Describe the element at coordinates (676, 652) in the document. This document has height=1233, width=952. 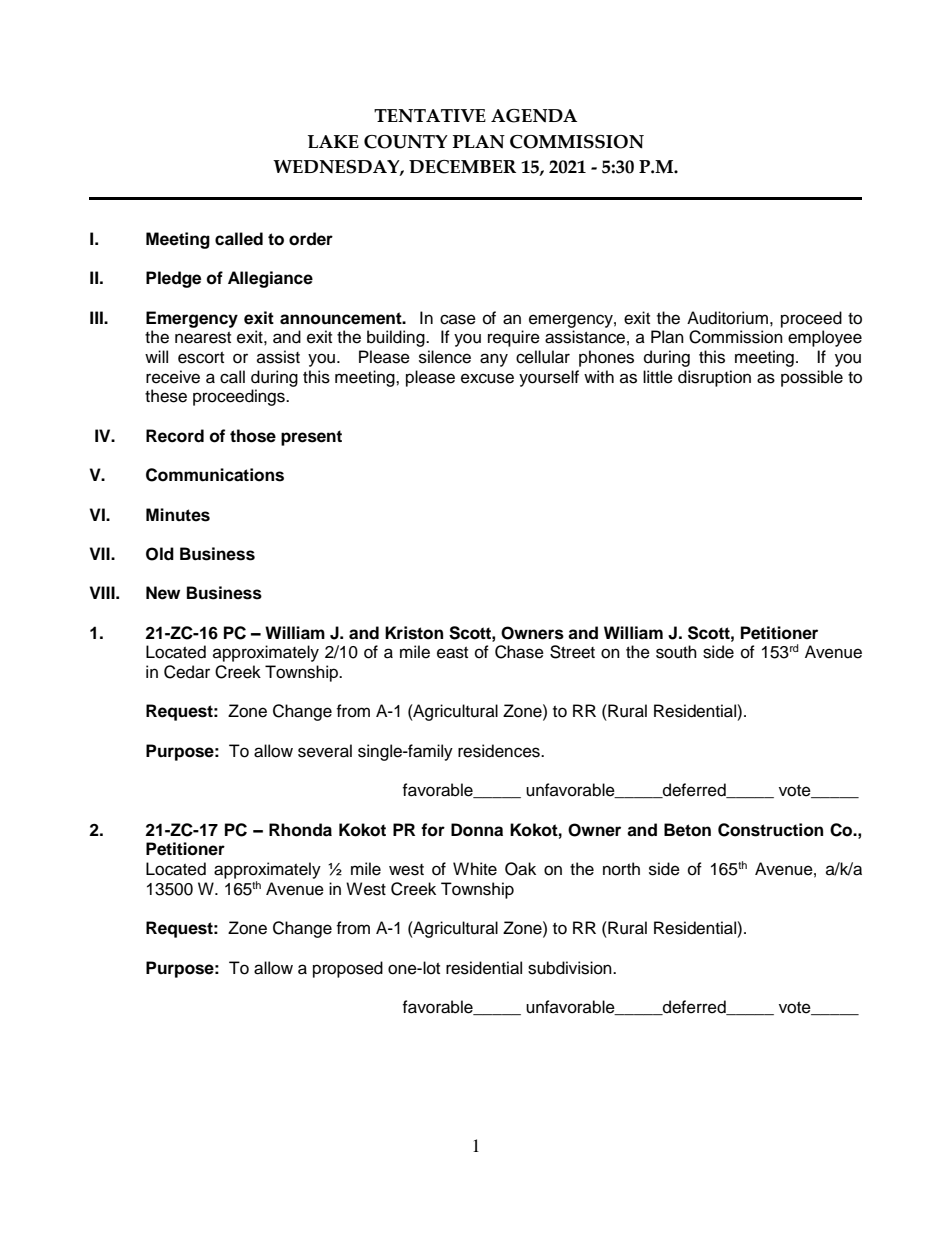
I see `south` at that location.
